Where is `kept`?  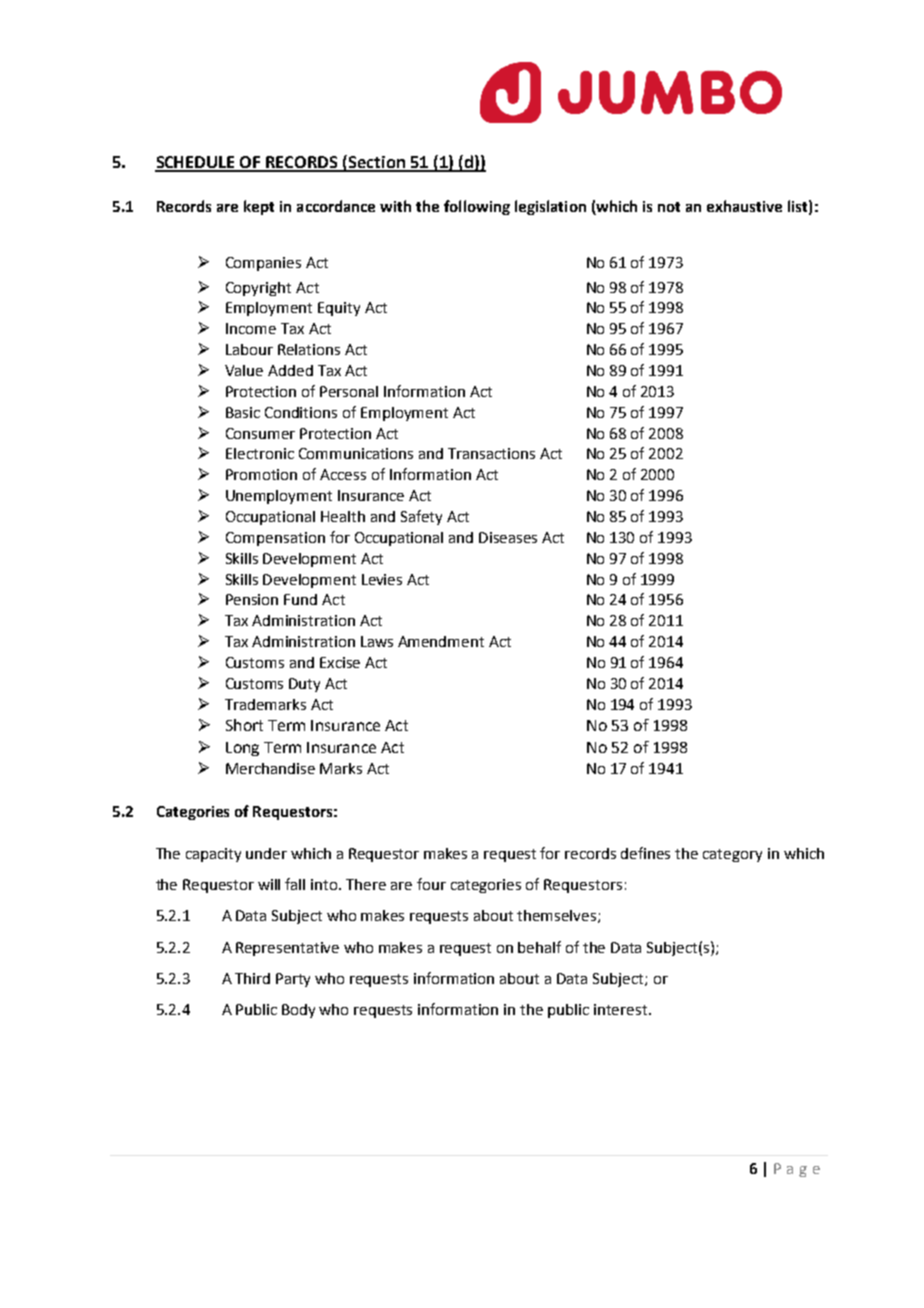
kept is located at coordinates (259, 207).
